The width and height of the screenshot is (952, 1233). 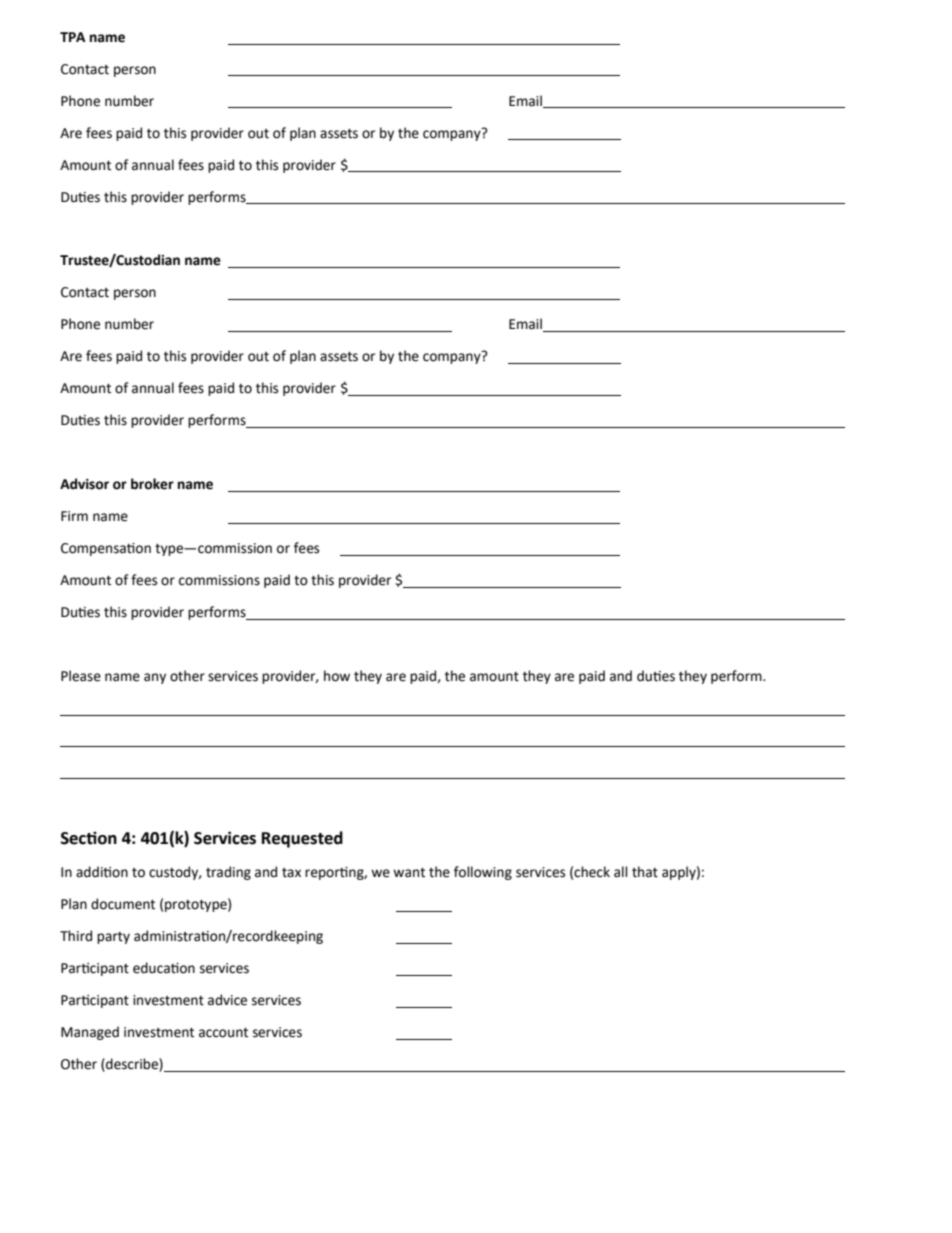 What do you see at coordinates (291, 873) in the screenshot?
I see `tax` at bounding box center [291, 873].
